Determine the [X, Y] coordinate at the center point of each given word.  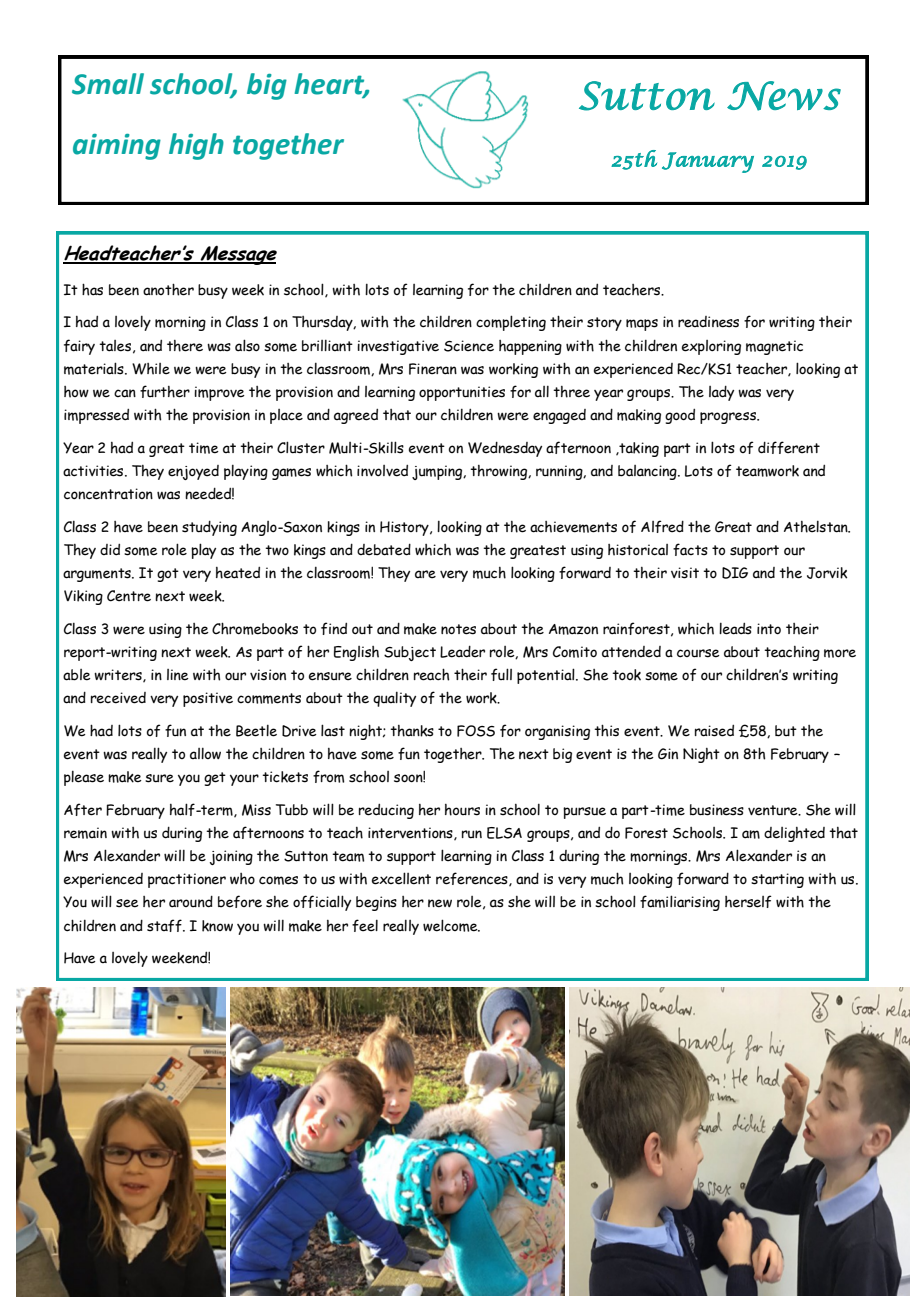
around [191, 901]
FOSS [476, 731]
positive [208, 699]
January [708, 162]
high [196, 146]
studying [209, 528]
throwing [499, 472]
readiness [708, 322]
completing [511, 323]
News [784, 96]
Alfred [662, 526]
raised [714, 731]
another [168, 289]
